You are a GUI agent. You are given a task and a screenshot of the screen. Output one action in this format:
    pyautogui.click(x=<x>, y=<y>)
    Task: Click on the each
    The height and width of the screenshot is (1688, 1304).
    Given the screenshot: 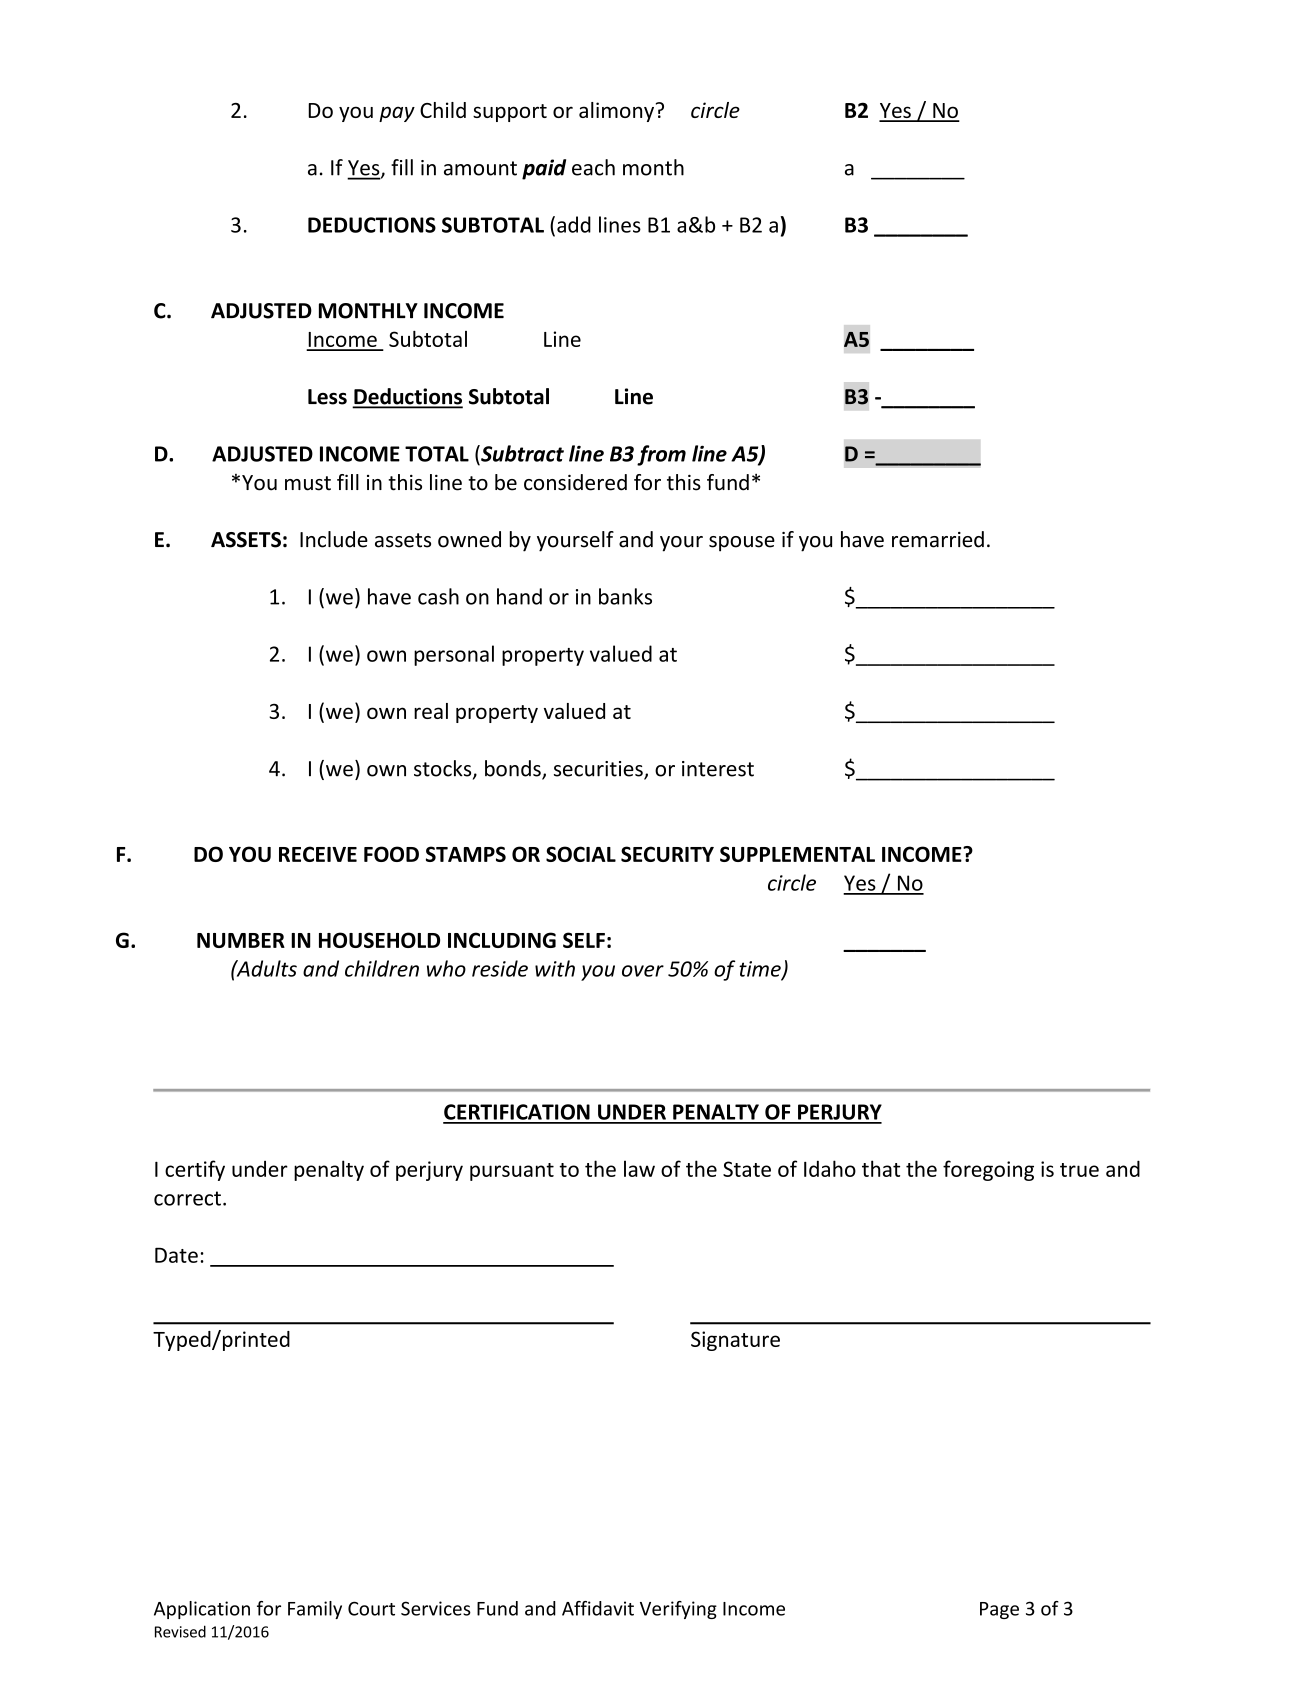 What is the action you would take?
    pyautogui.click(x=593, y=167)
